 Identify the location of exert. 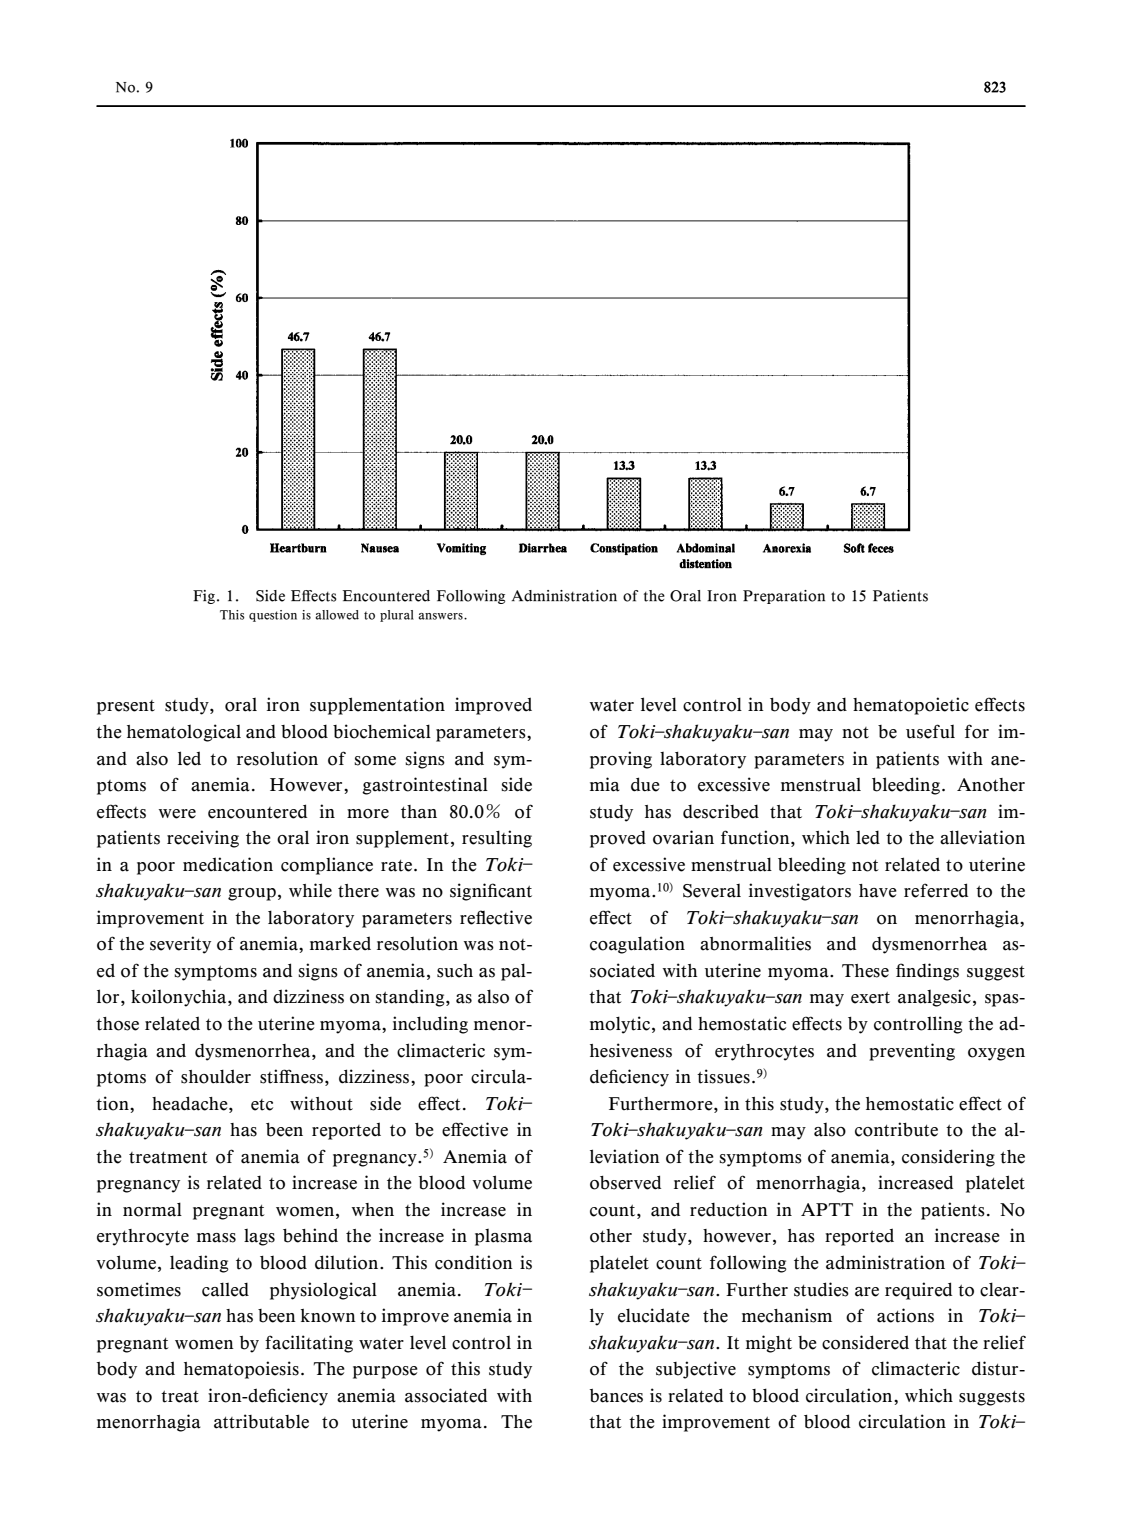
(870, 998).
